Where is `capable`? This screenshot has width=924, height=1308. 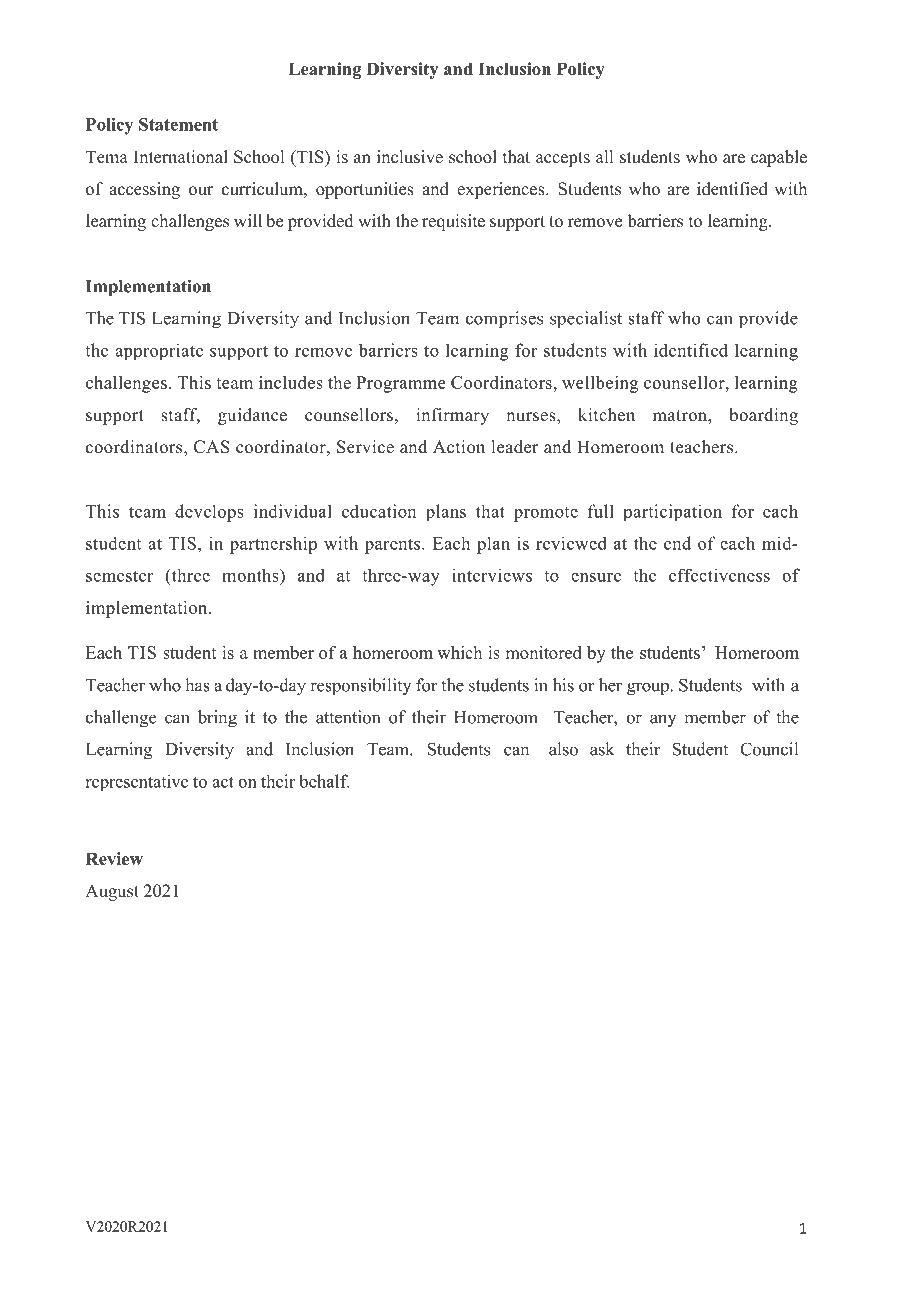 capable is located at coordinates (779, 158).
